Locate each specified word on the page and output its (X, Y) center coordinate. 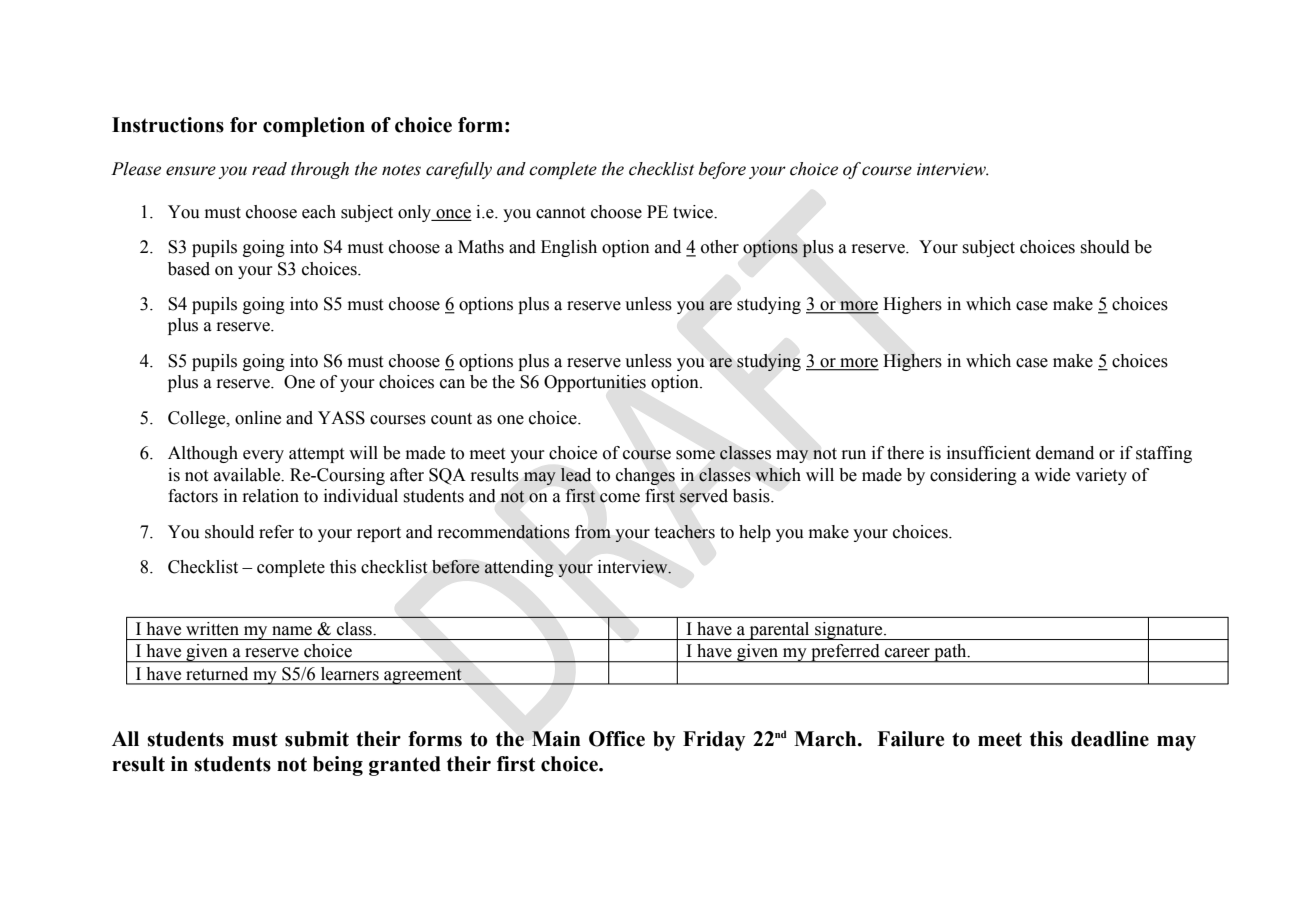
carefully (459, 170)
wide (1052, 475)
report (379, 534)
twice (694, 212)
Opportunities (595, 383)
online (258, 418)
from (593, 532)
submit (317, 739)
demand (1065, 453)
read (269, 169)
